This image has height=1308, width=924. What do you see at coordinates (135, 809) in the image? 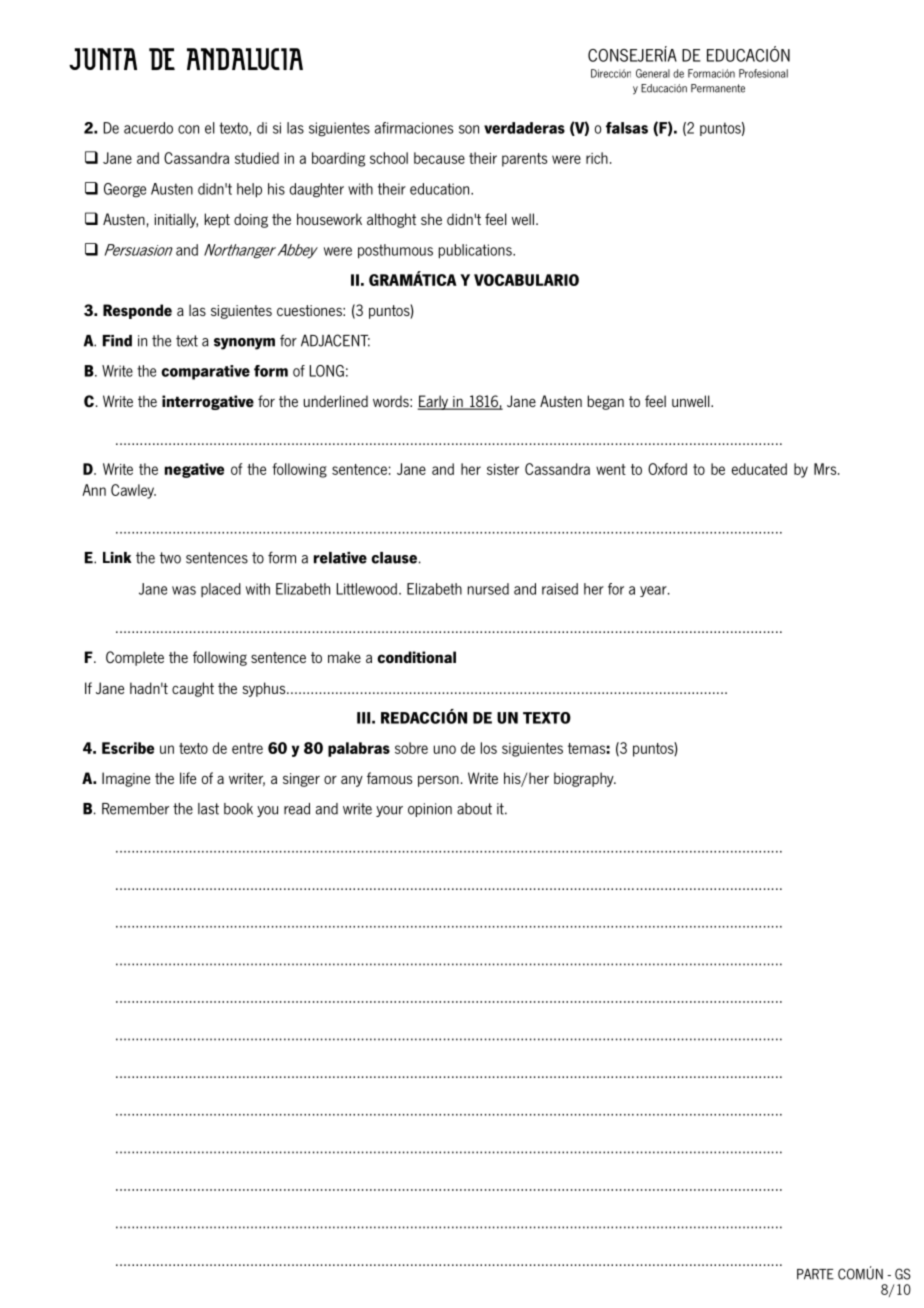
I see `Remember` at bounding box center [135, 809].
